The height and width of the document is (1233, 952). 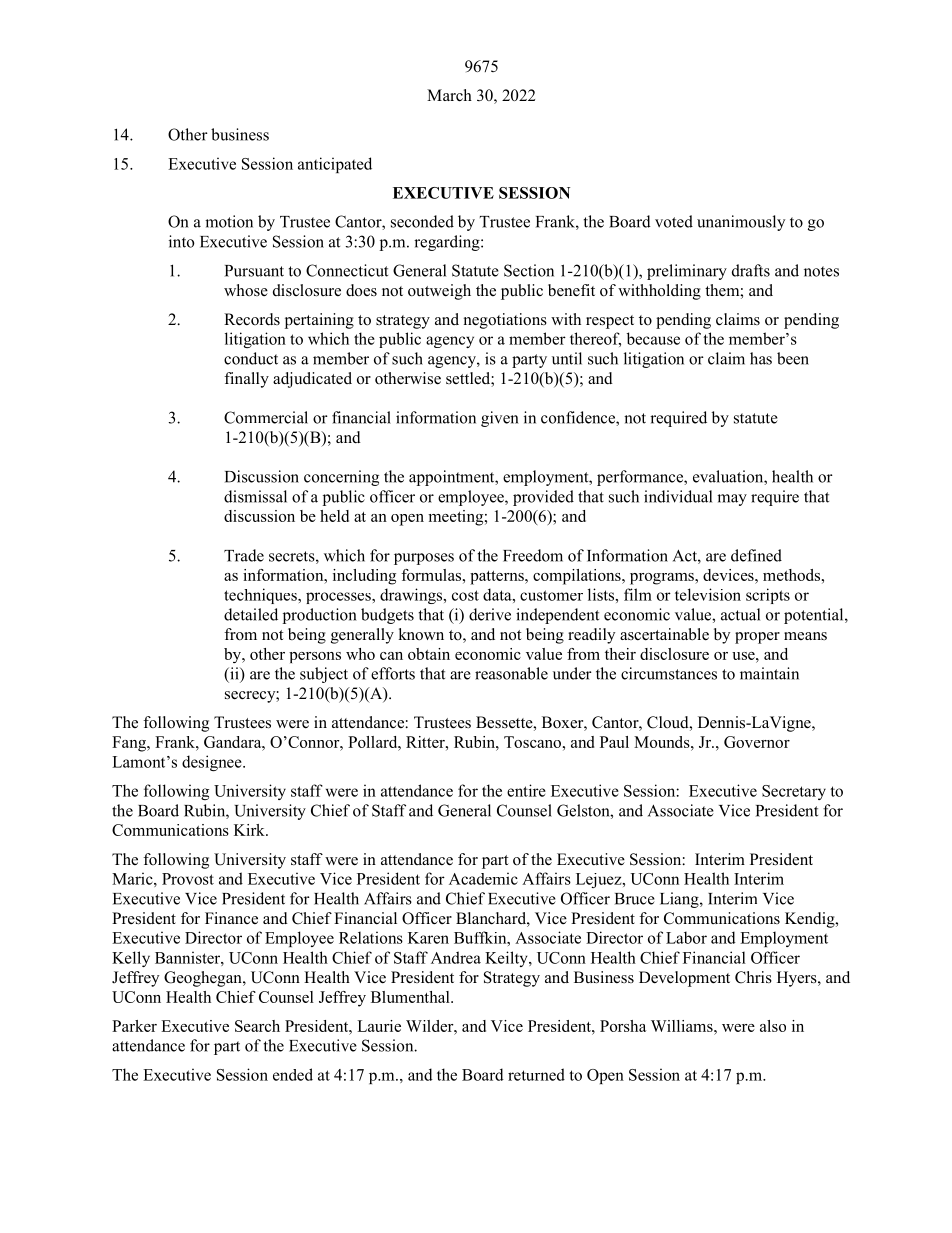 I want to click on returned, so click(x=536, y=1074).
